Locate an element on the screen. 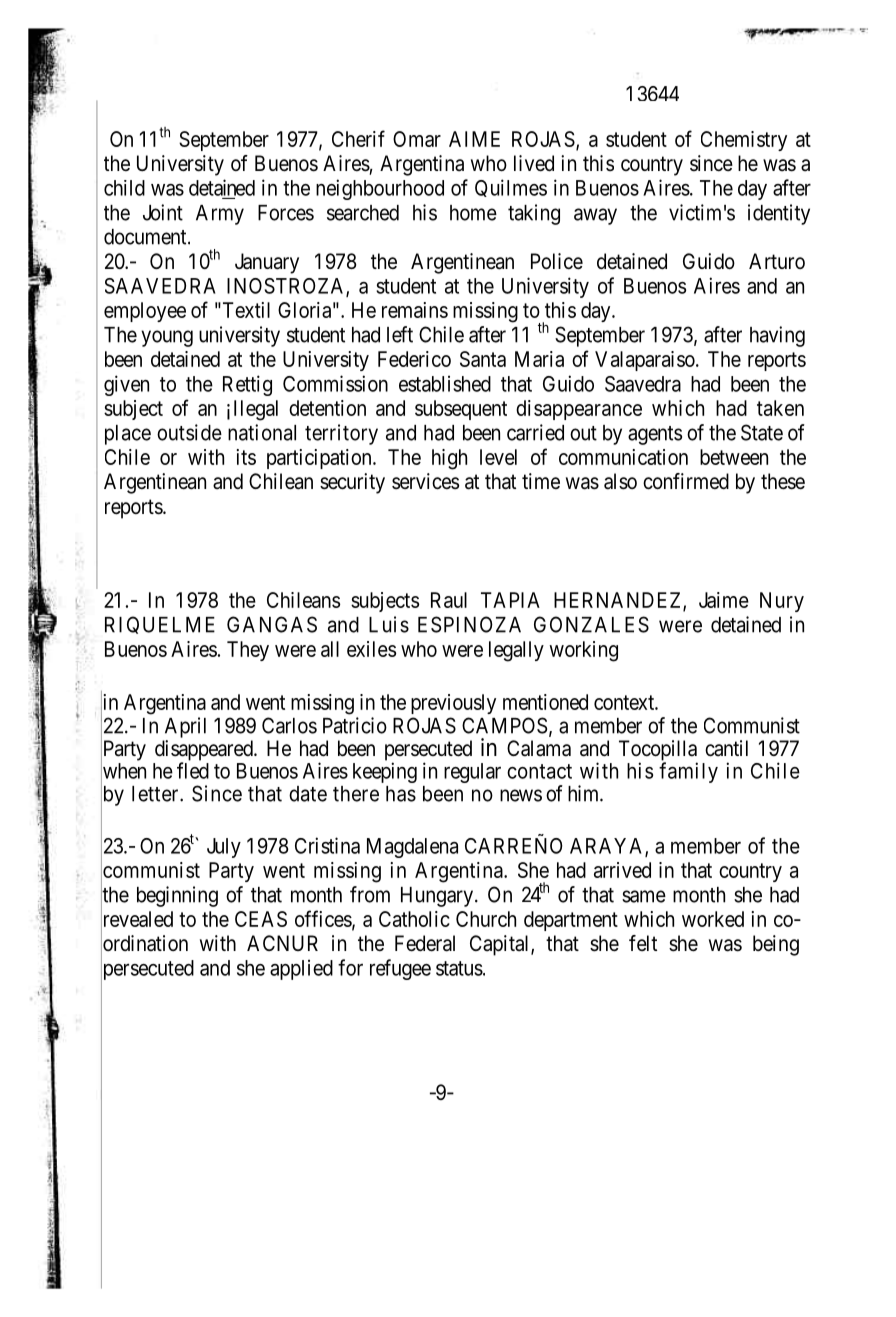  regular is located at coordinates (472, 773).
